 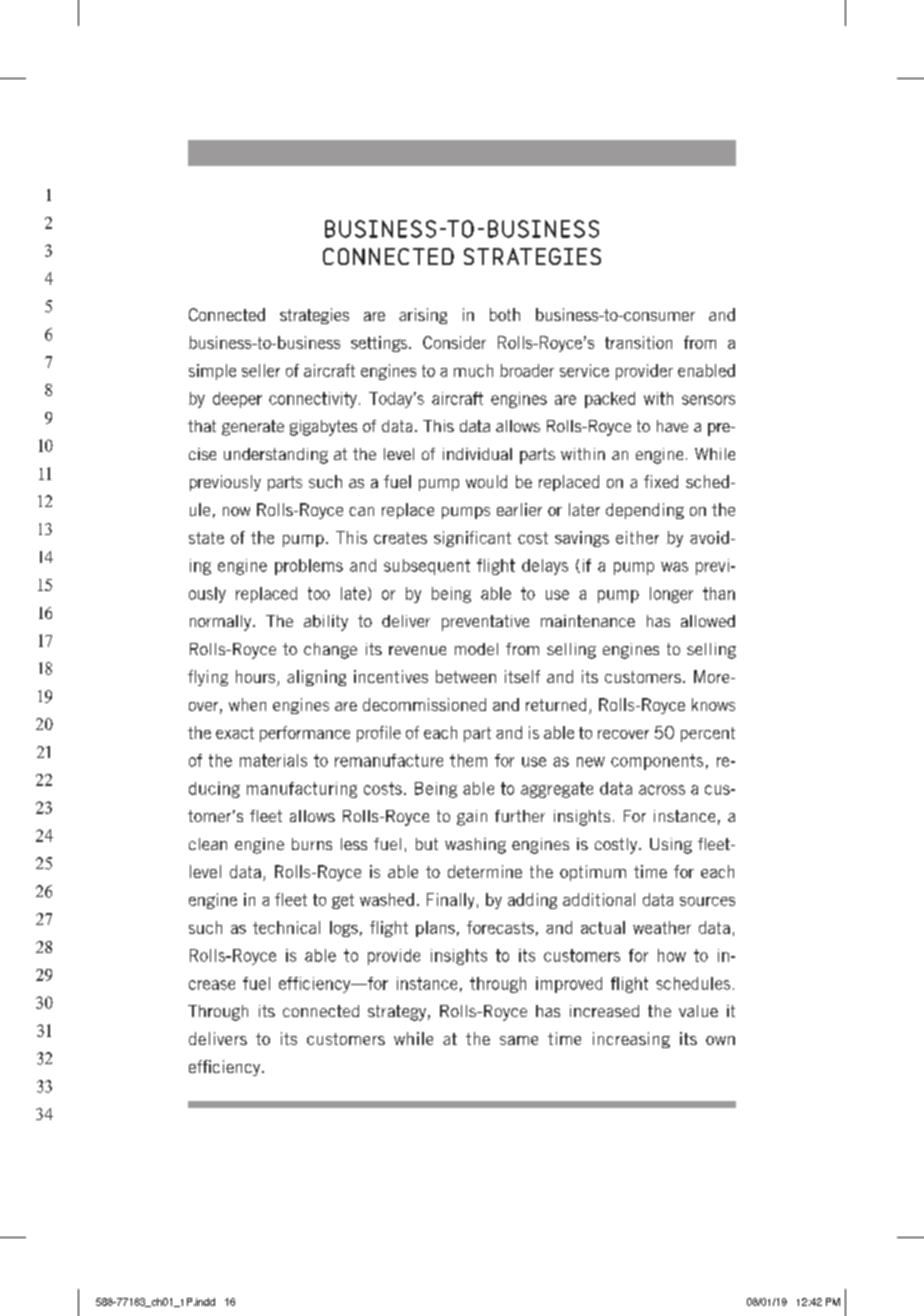 What do you see at coordinates (257, 678) in the screenshot?
I see `hours` at bounding box center [257, 678].
